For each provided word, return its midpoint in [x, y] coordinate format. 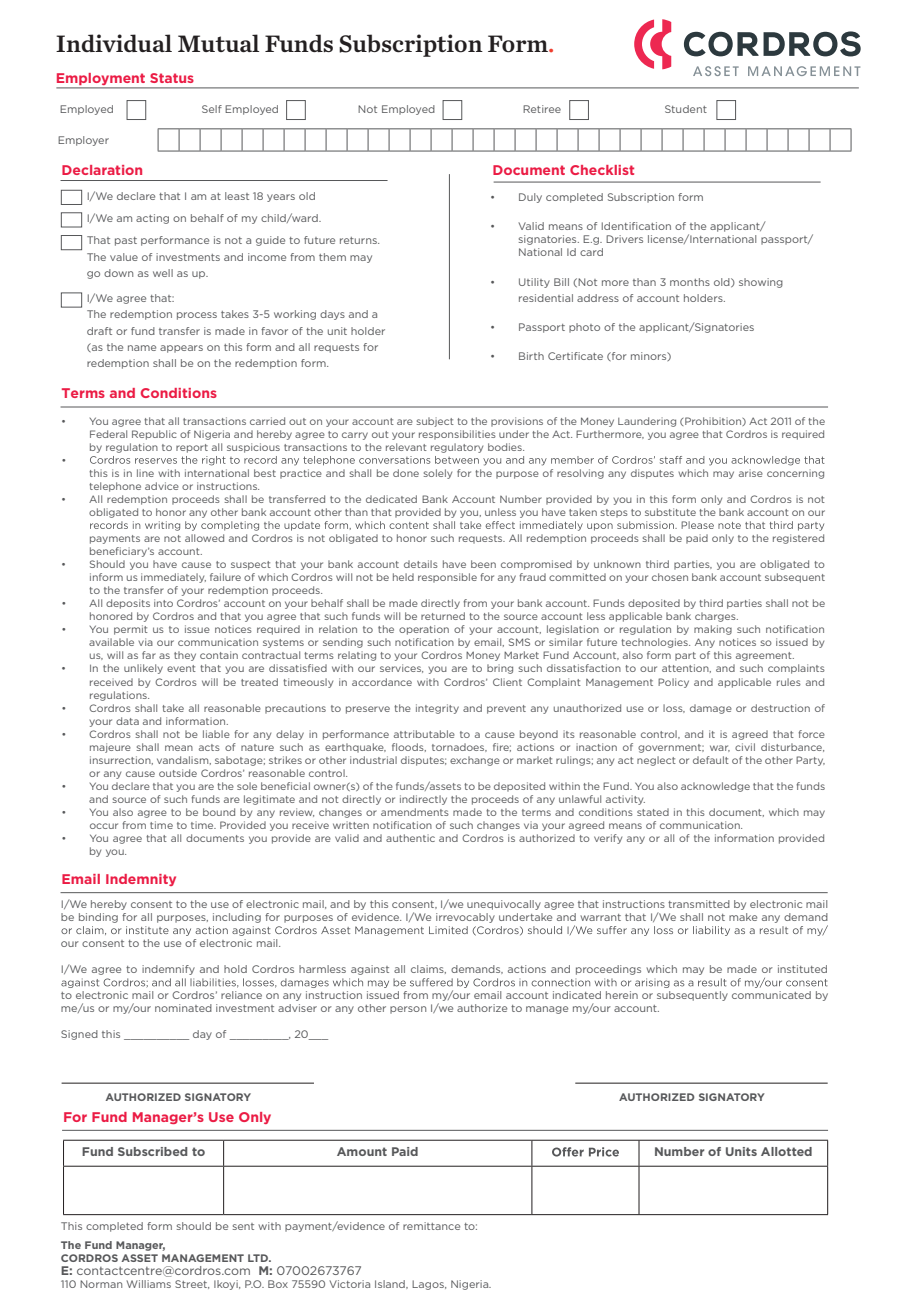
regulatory [457, 448]
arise [751, 473]
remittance [431, 1226]
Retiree [542, 109]
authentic [410, 838]
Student [686, 109]
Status [172, 78]
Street [192, 1284]
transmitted [699, 904]
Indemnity [141, 880]
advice [162, 486]
